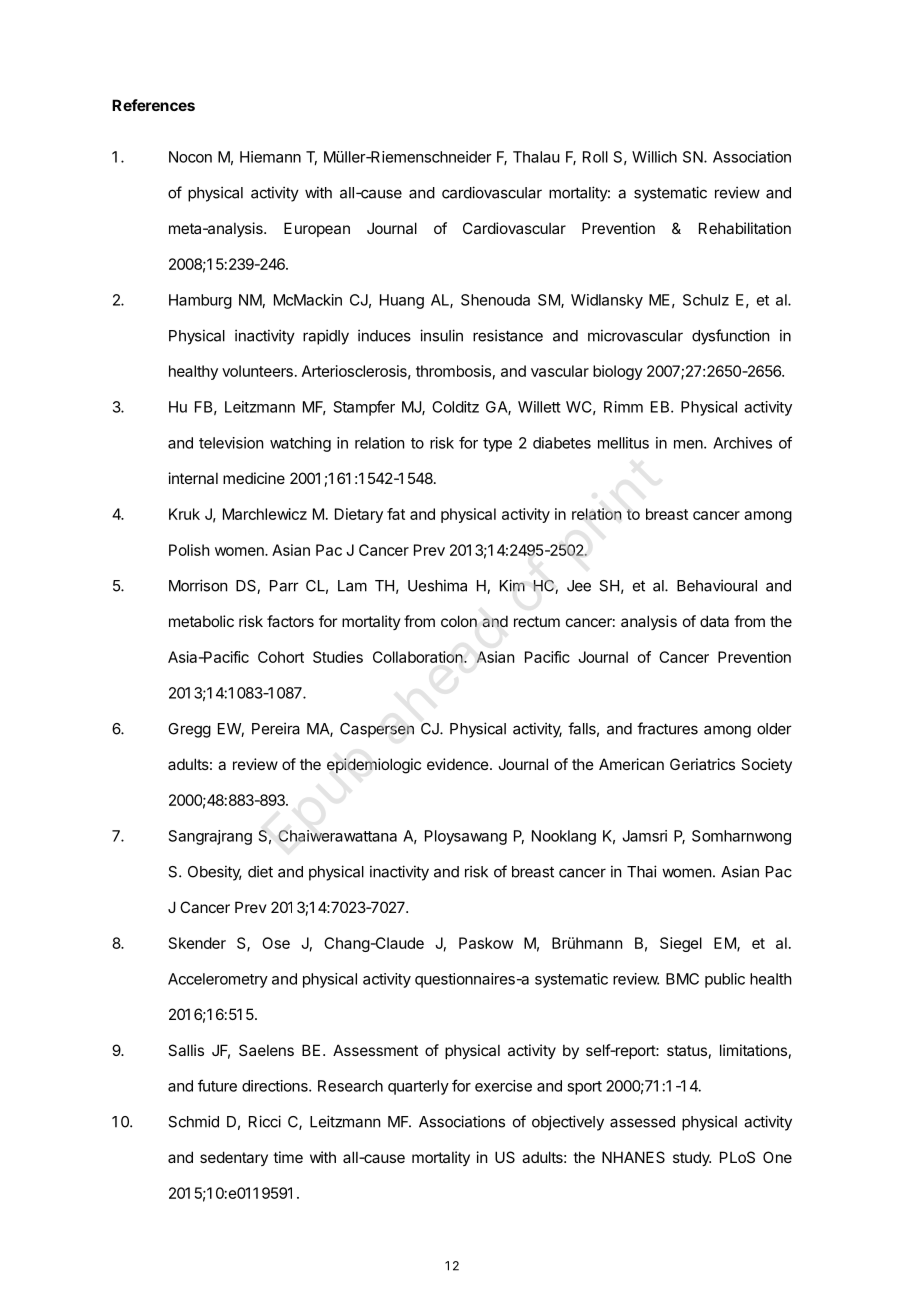  I want to click on data, so click(714, 621).
